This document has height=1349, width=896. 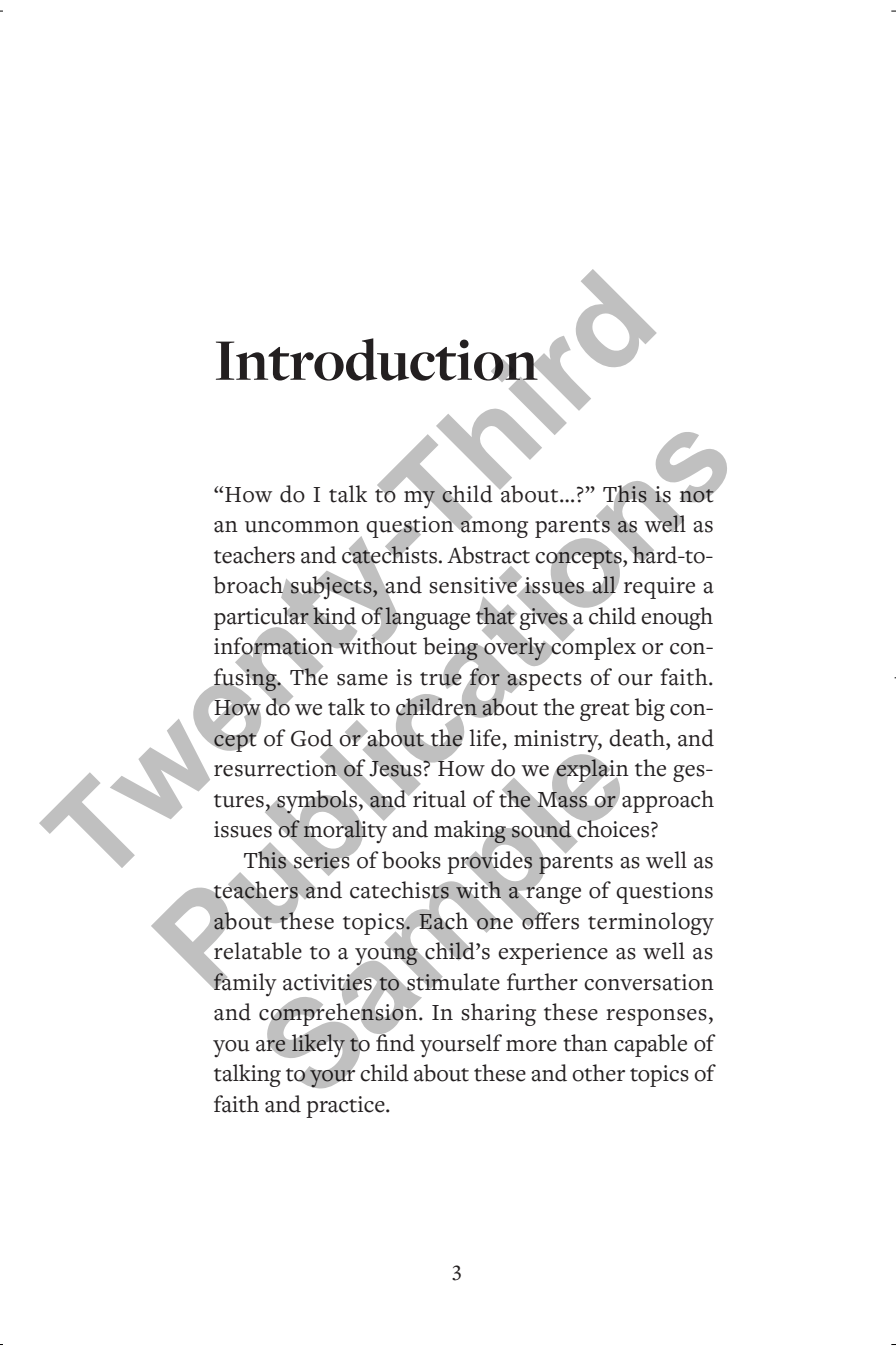 What do you see at coordinates (411, 860) in the document?
I see `books` at bounding box center [411, 860].
